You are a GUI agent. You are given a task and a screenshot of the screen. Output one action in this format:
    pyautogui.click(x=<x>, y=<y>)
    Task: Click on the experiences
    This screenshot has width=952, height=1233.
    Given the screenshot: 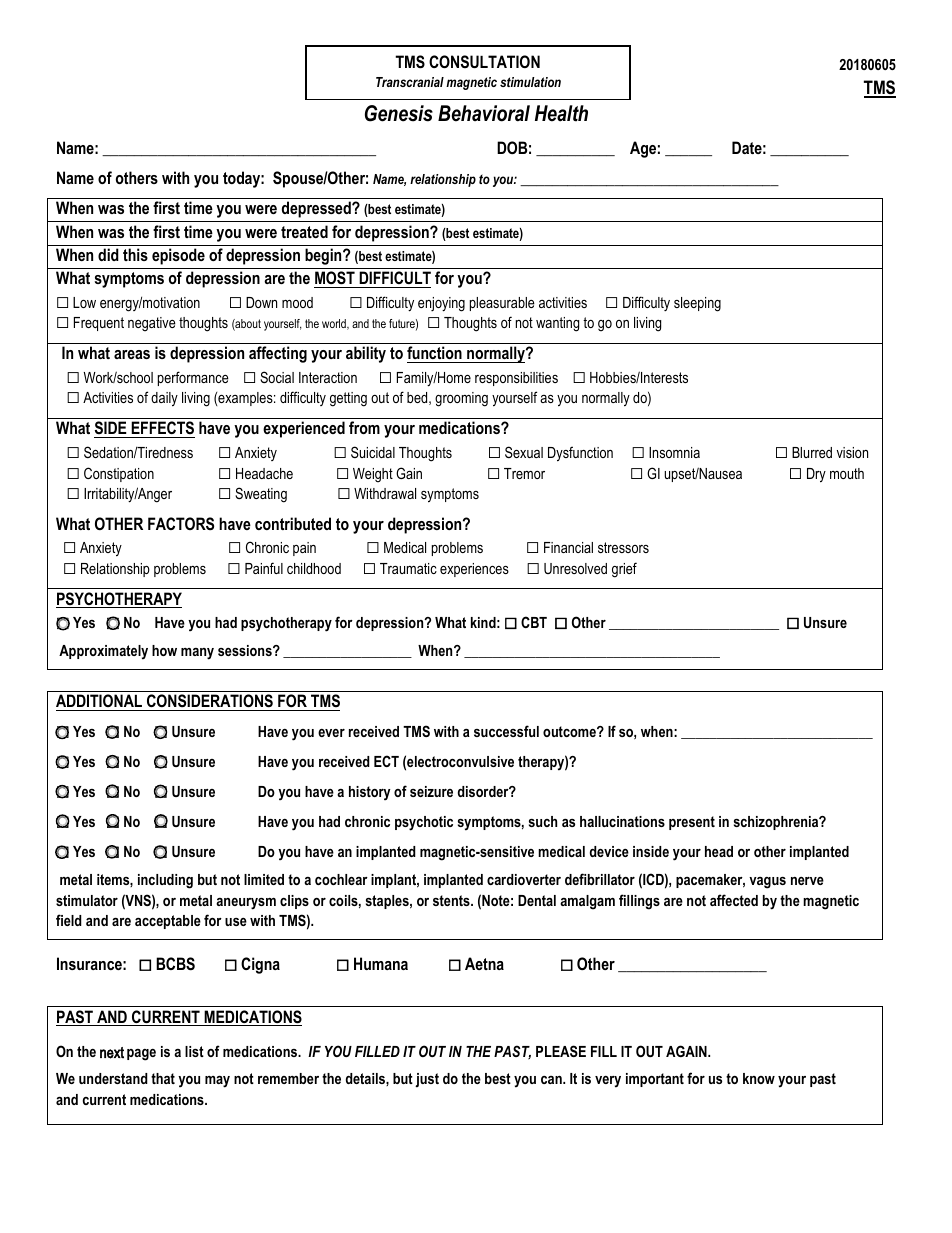 What is the action you would take?
    pyautogui.click(x=474, y=570)
